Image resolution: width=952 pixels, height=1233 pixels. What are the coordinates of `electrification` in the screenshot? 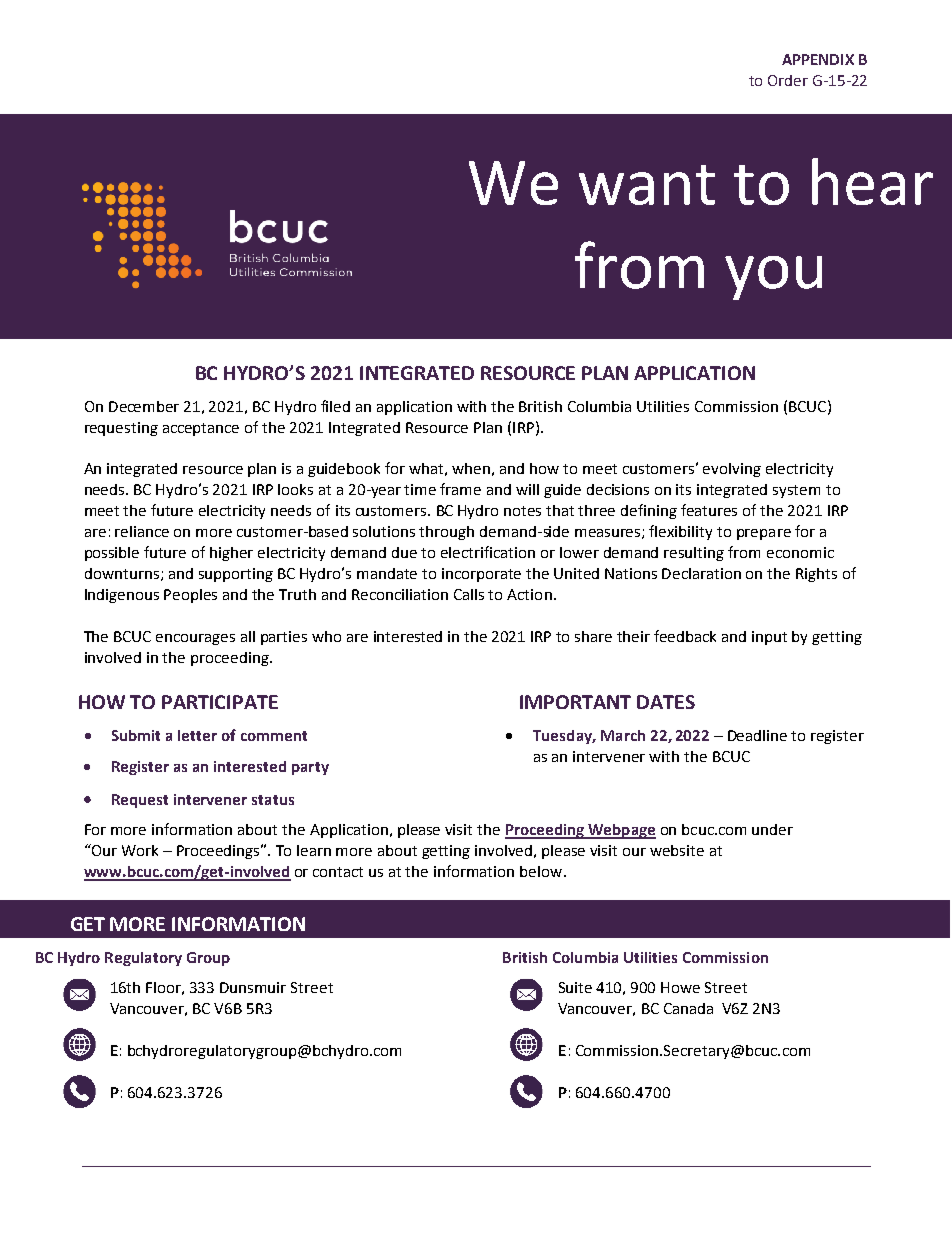 It's located at (488, 552).
